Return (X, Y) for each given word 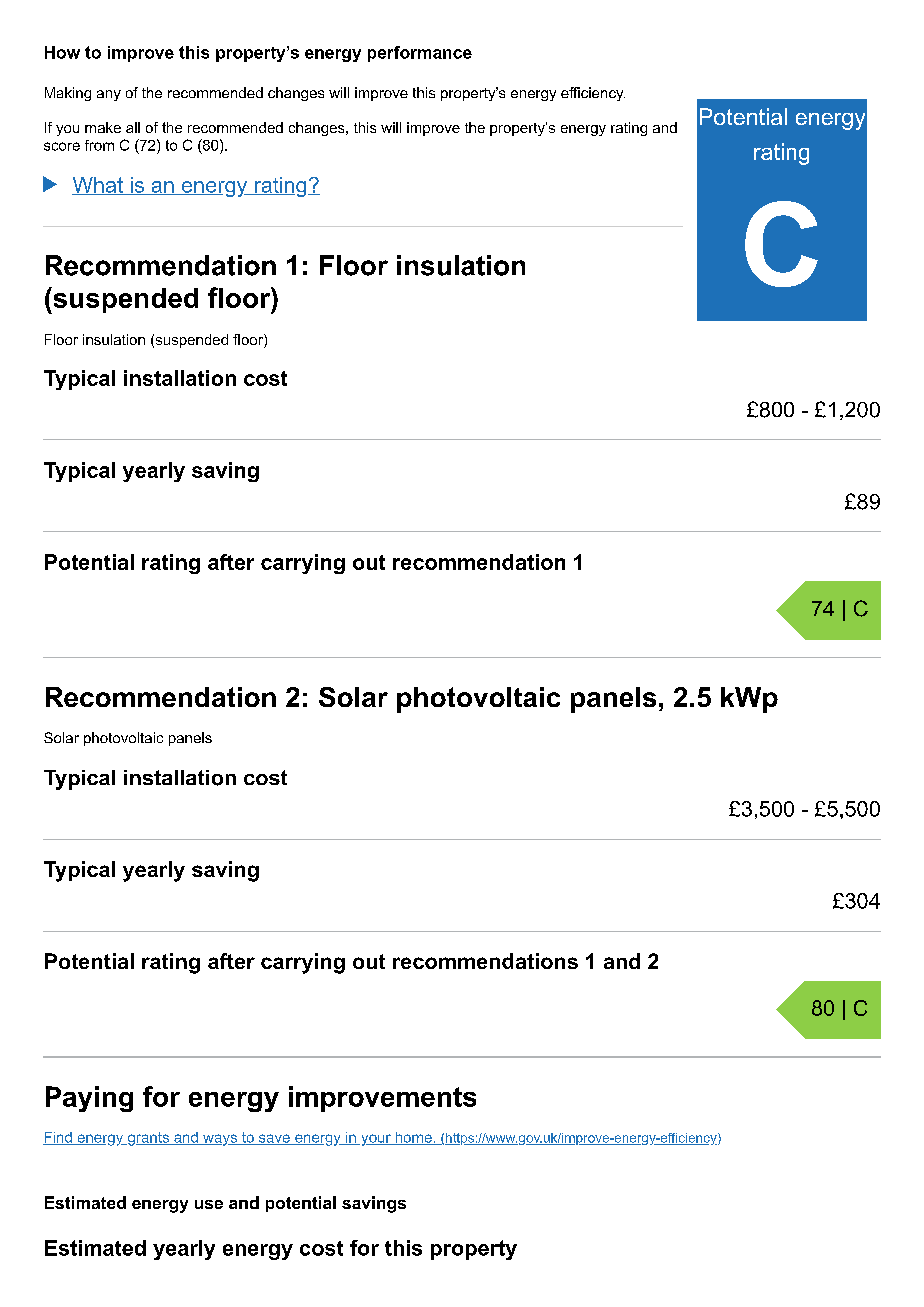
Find (58, 1138)
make (103, 127)
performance (420, 54)
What (98, 186)
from (99, 145)
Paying (89, 1099)
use (209, 1204)
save (274, 1139)
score (62, 146)
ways (220, 1140)
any (109, 95)
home (413, 1138)
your (376, 1140)
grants (148, 1139)
